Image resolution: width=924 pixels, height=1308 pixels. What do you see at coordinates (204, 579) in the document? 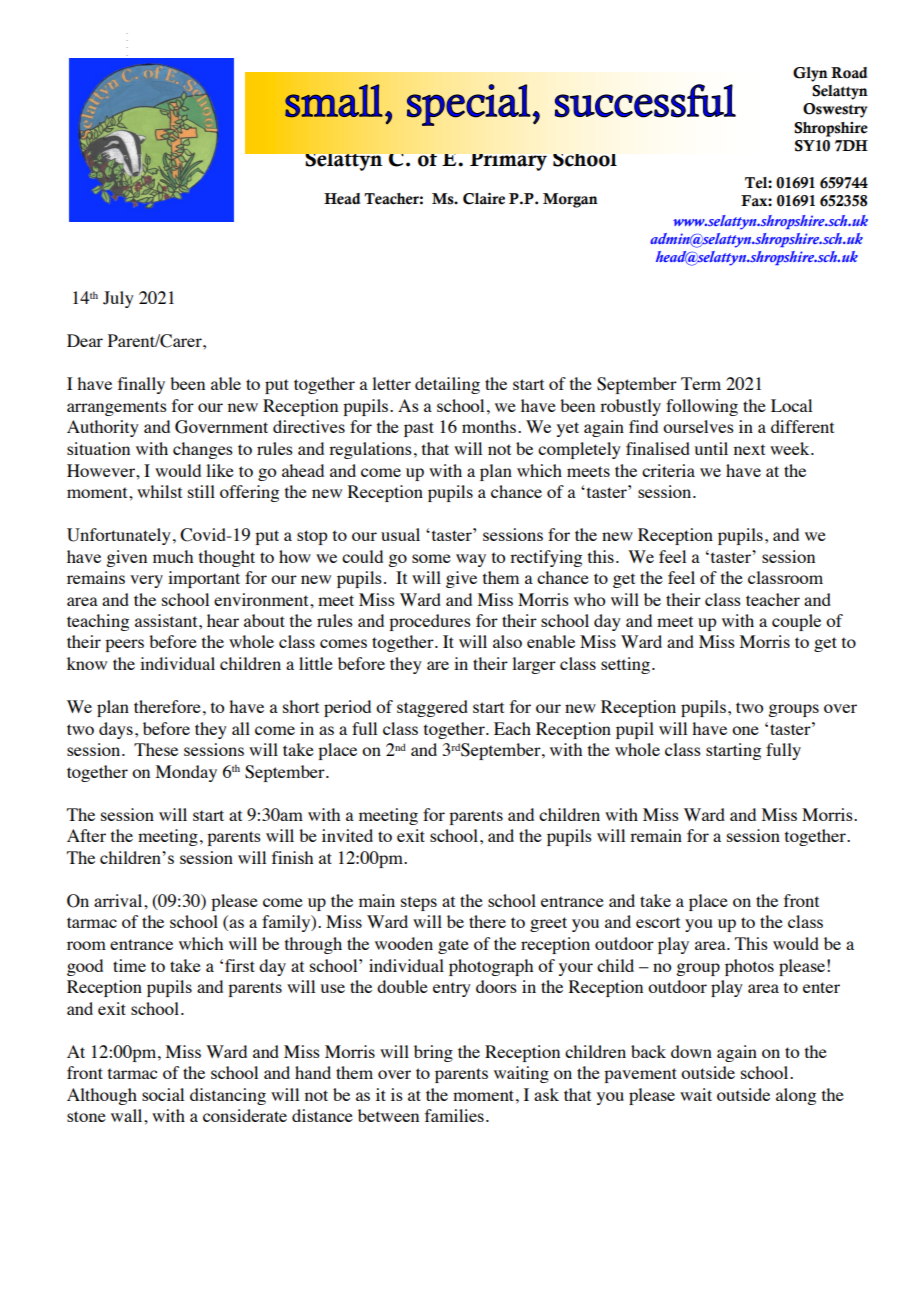
I see `important` at bounding box center [204, 579].
